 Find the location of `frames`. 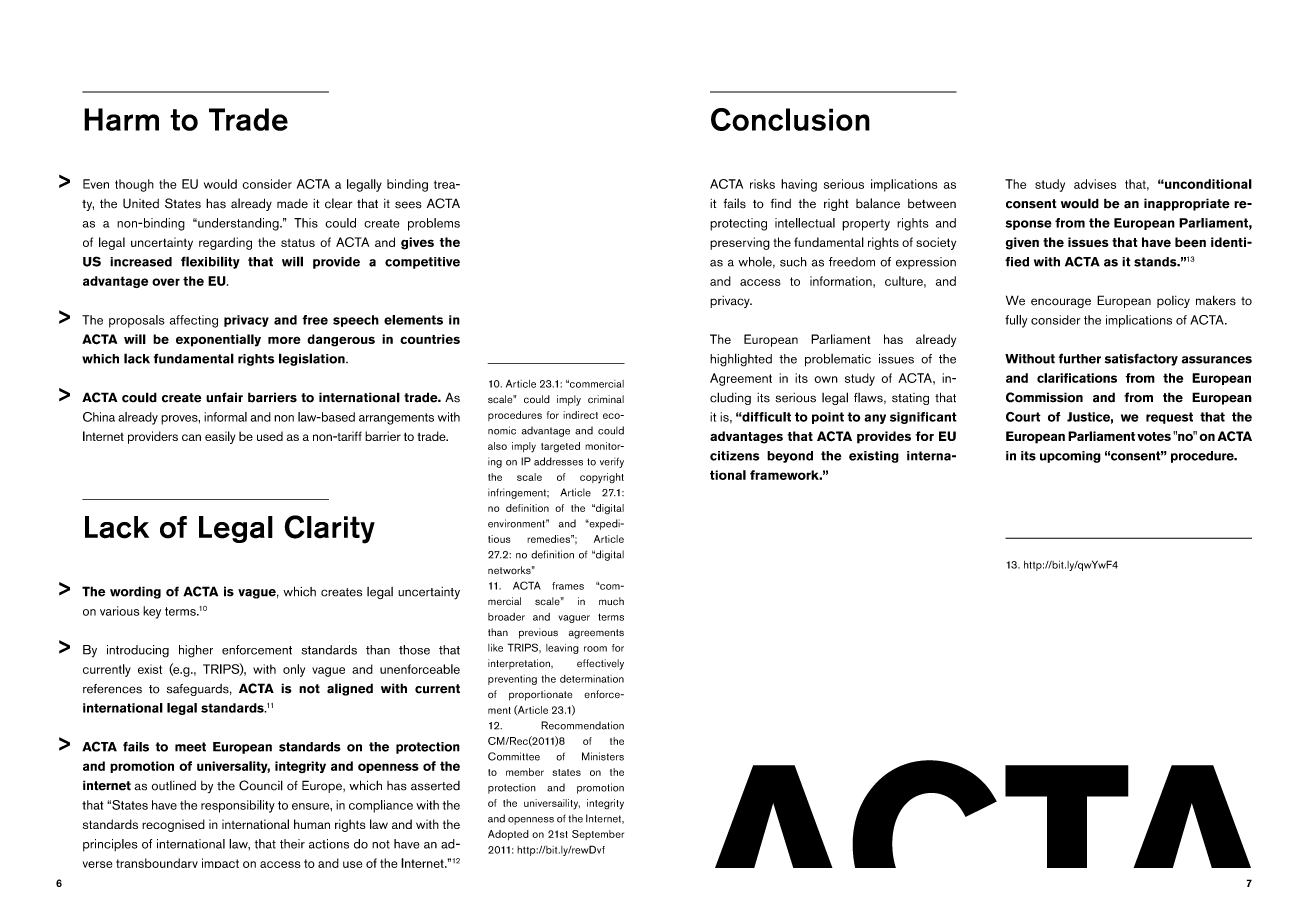

frames is located at coordinates (568, 586).
